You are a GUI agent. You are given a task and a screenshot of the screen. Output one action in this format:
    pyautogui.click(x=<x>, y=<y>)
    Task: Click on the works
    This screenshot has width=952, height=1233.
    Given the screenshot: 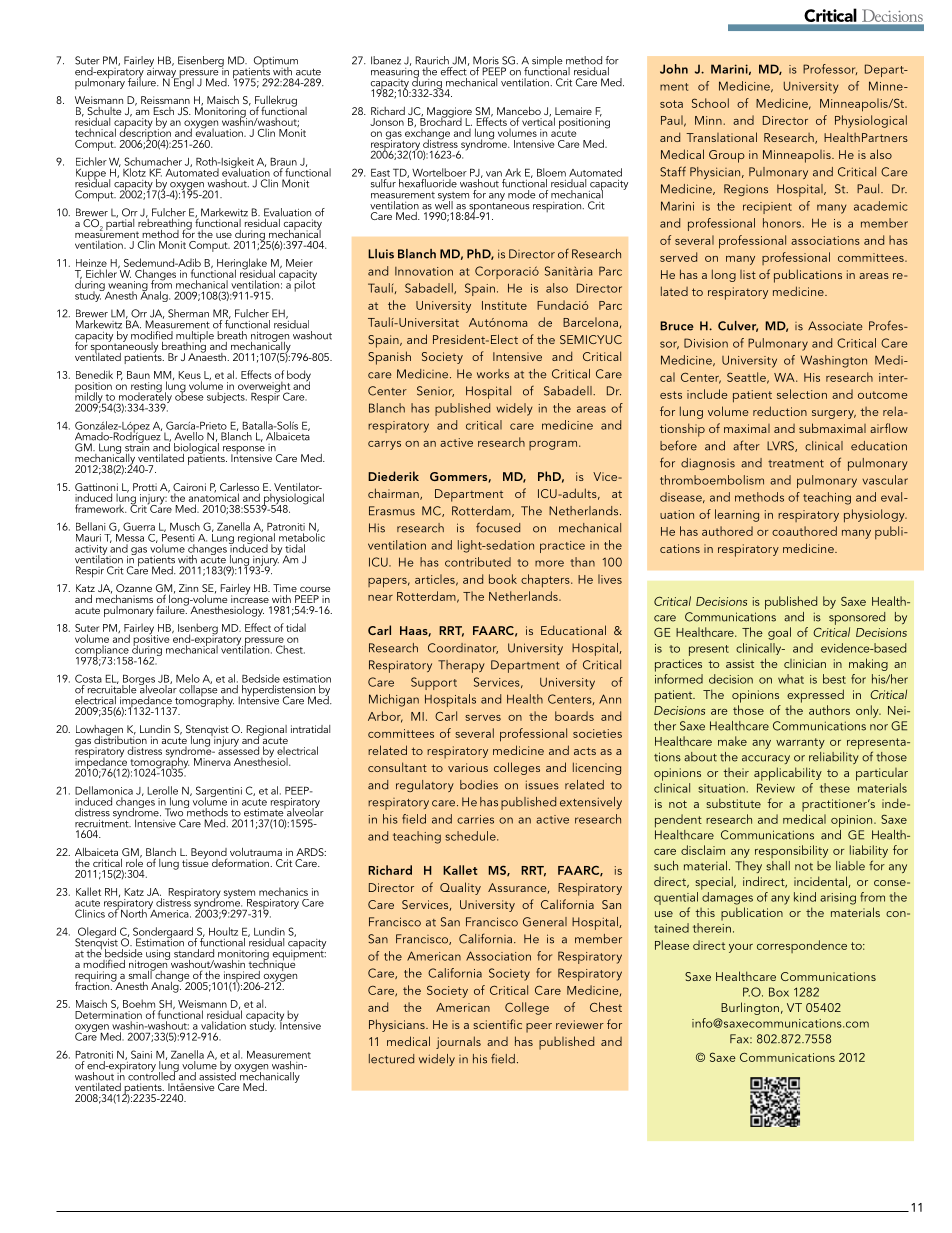 What is the action you would take?
    pyautogui.click(x=493, y=374)
